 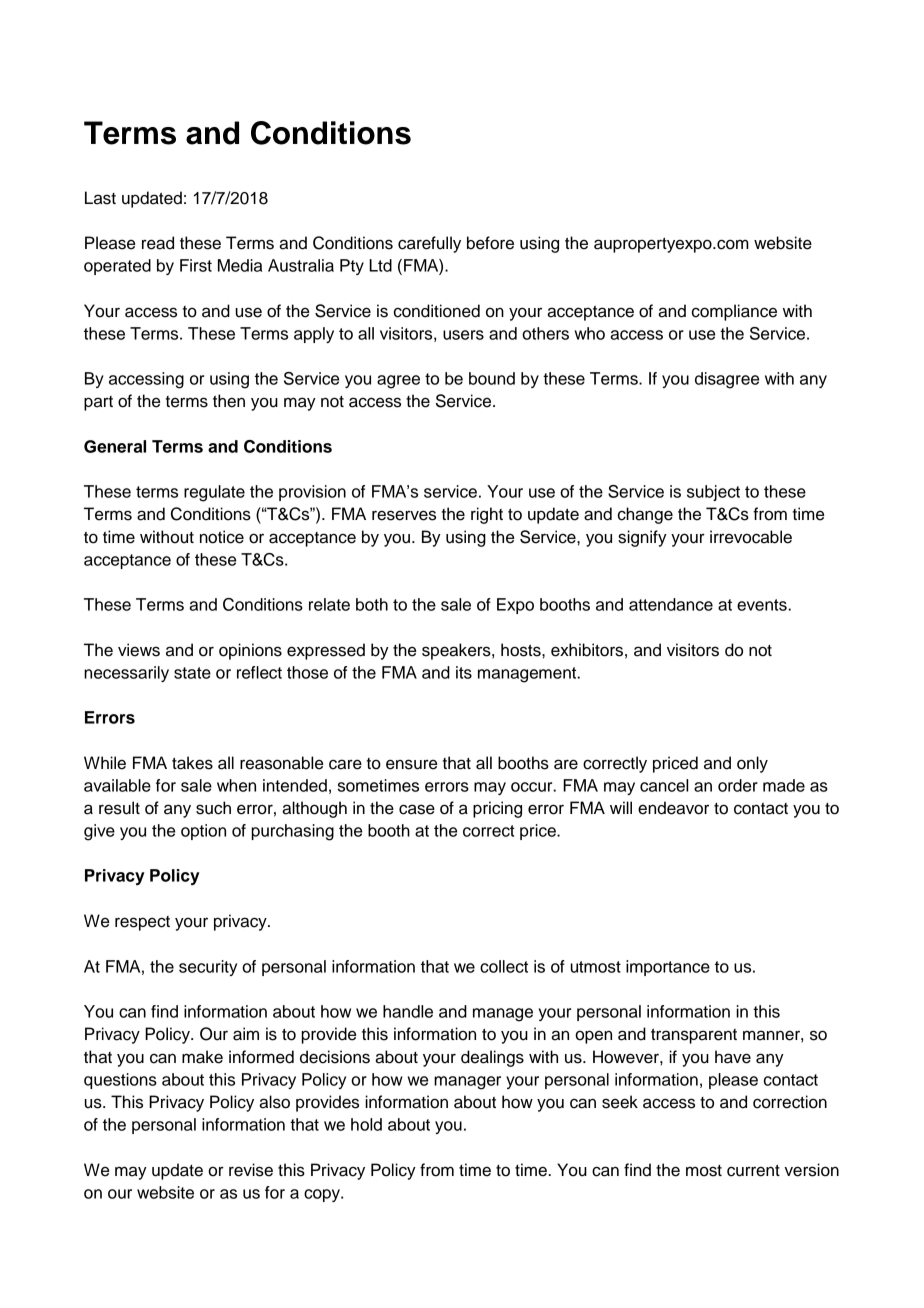 What do you see at coordinates (229, 401) in the screenshot?
I see `then` at bounding box center [229, 401].
